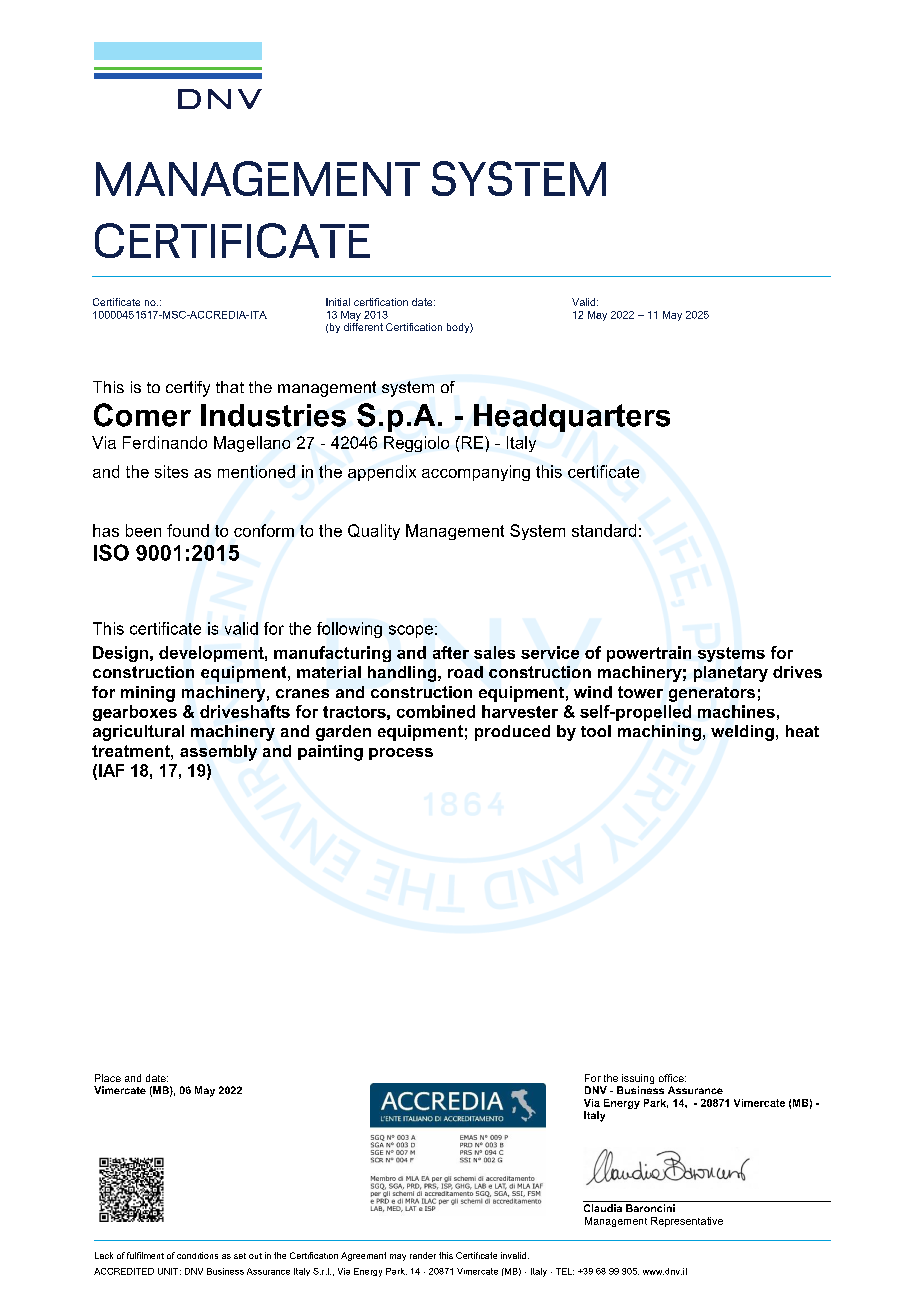  Describe the element at coordinates (687, 1222) in the document. I see `Representative` at that location.
